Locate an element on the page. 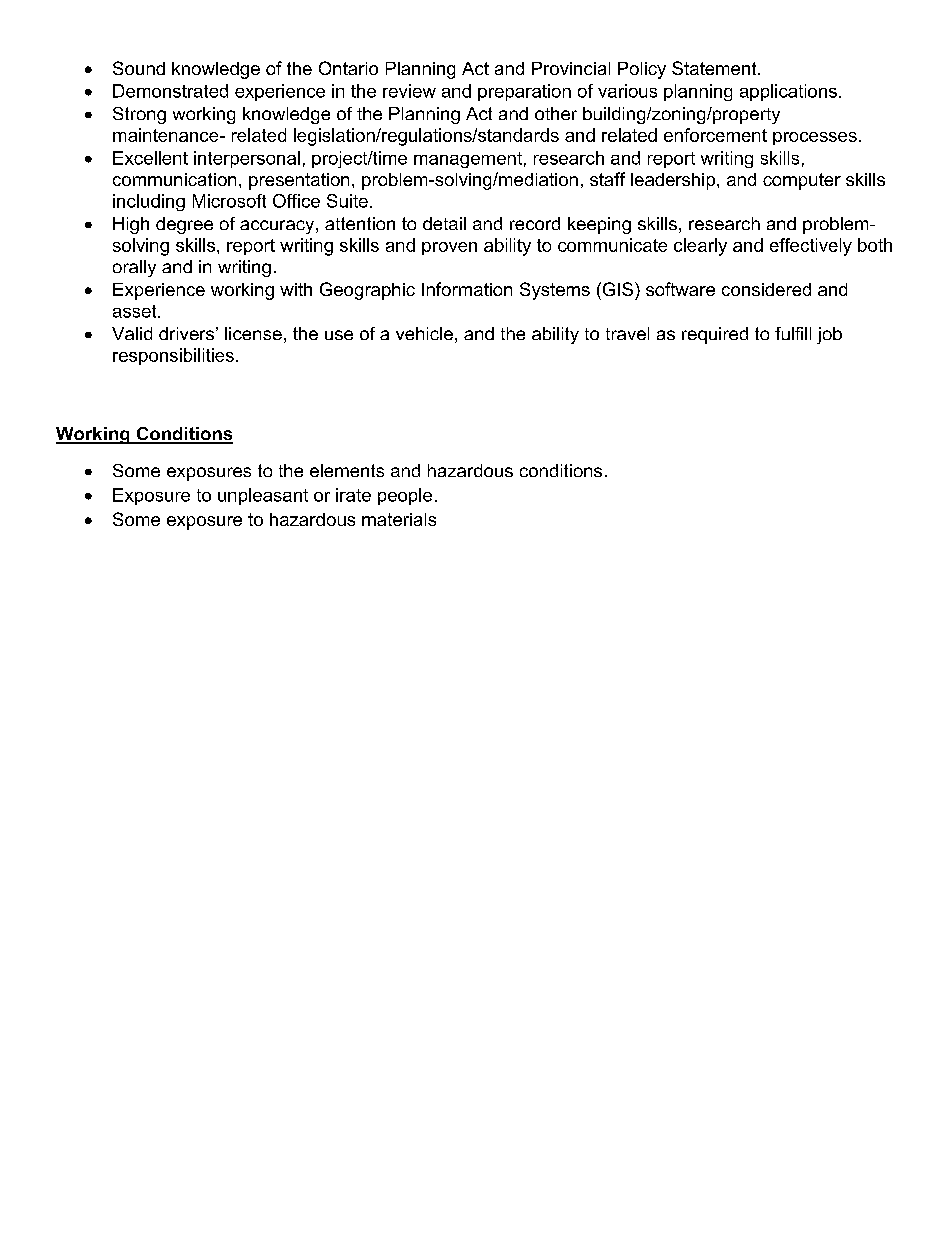 The height and width of the document is (1233, 952). Information is located at coordinates (467, 289).
